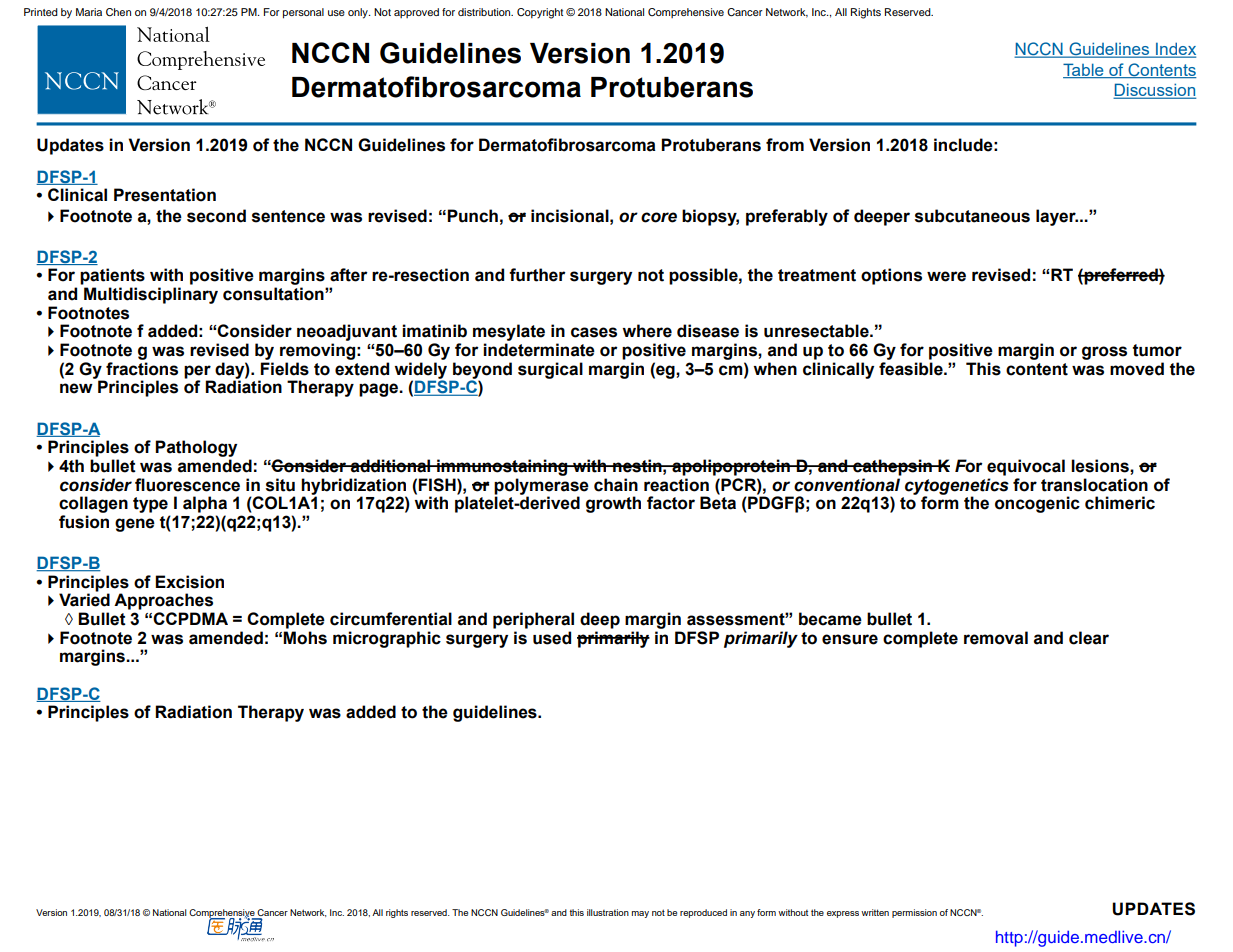  Describe the element at coordinates (1026, 467) in the page. I see `equivocal` at that location.
